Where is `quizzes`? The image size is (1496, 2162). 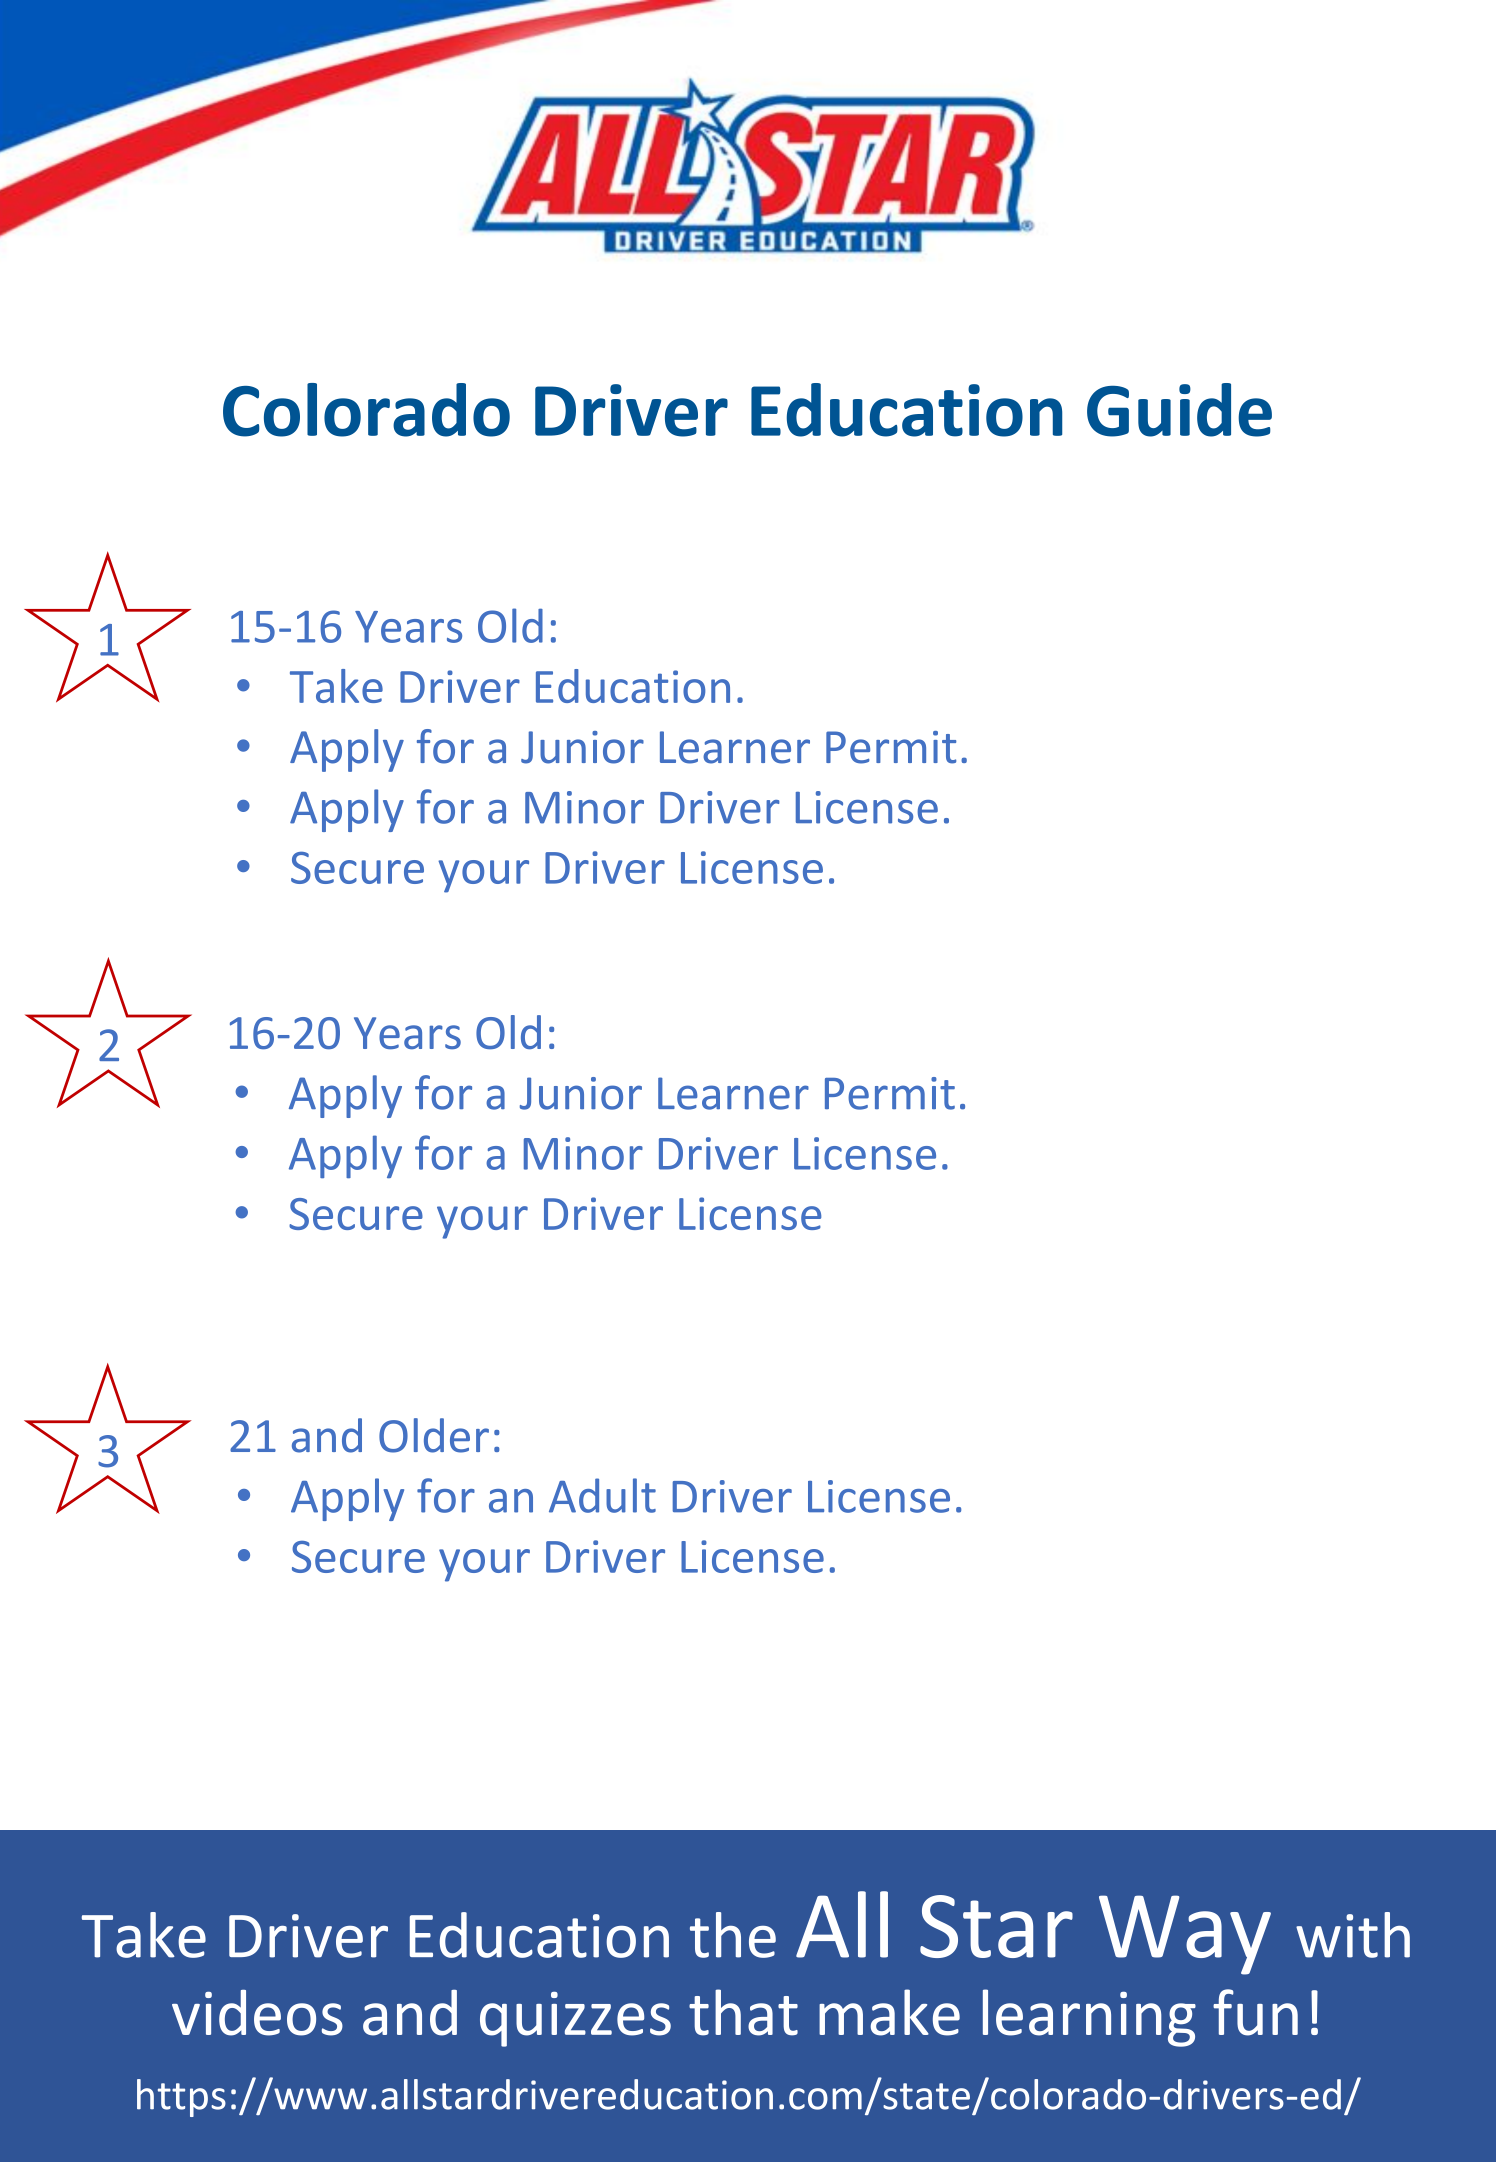
quizzes is located at coordinates (575, 2019).
